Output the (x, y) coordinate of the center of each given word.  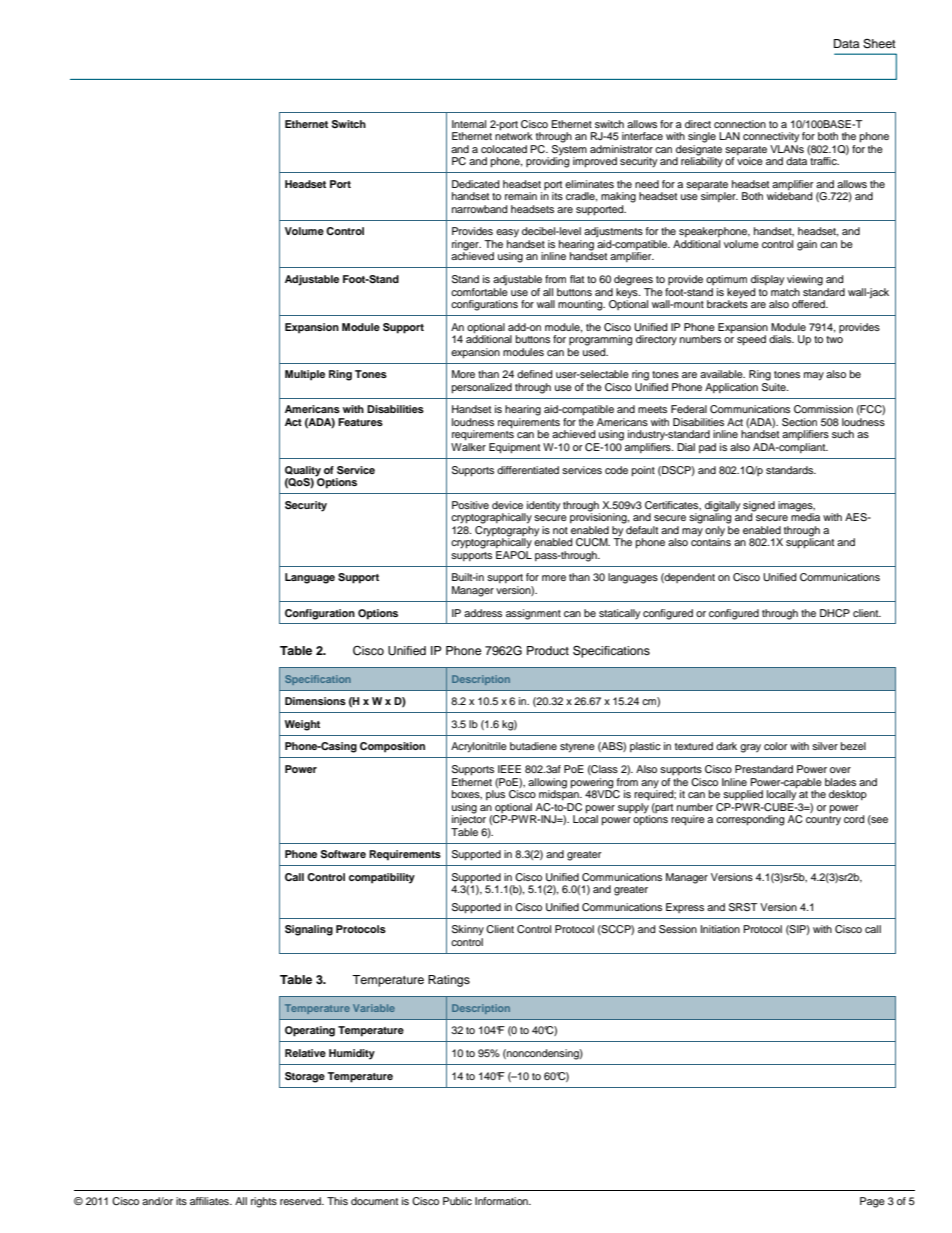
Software (343, 854)
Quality (303, 471)
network (514, 135)
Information (502, 1201)
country (823, 819)
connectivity (771, 137)
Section (799, 422)
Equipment (514, 448)
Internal (469, 124)
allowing (547, 783)
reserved (302, 1201)
